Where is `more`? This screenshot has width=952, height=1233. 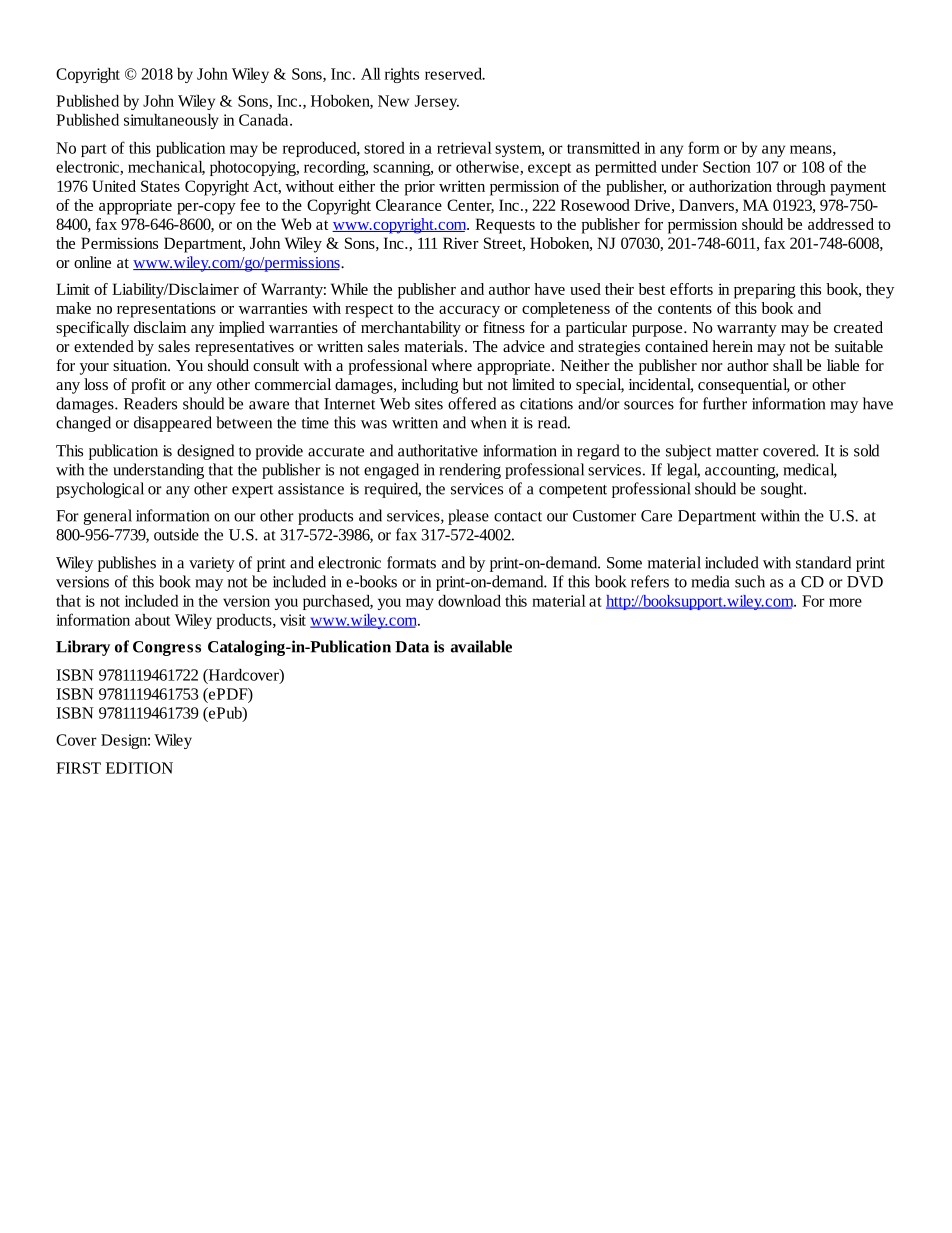
more is located at coordinates (845, 602).
